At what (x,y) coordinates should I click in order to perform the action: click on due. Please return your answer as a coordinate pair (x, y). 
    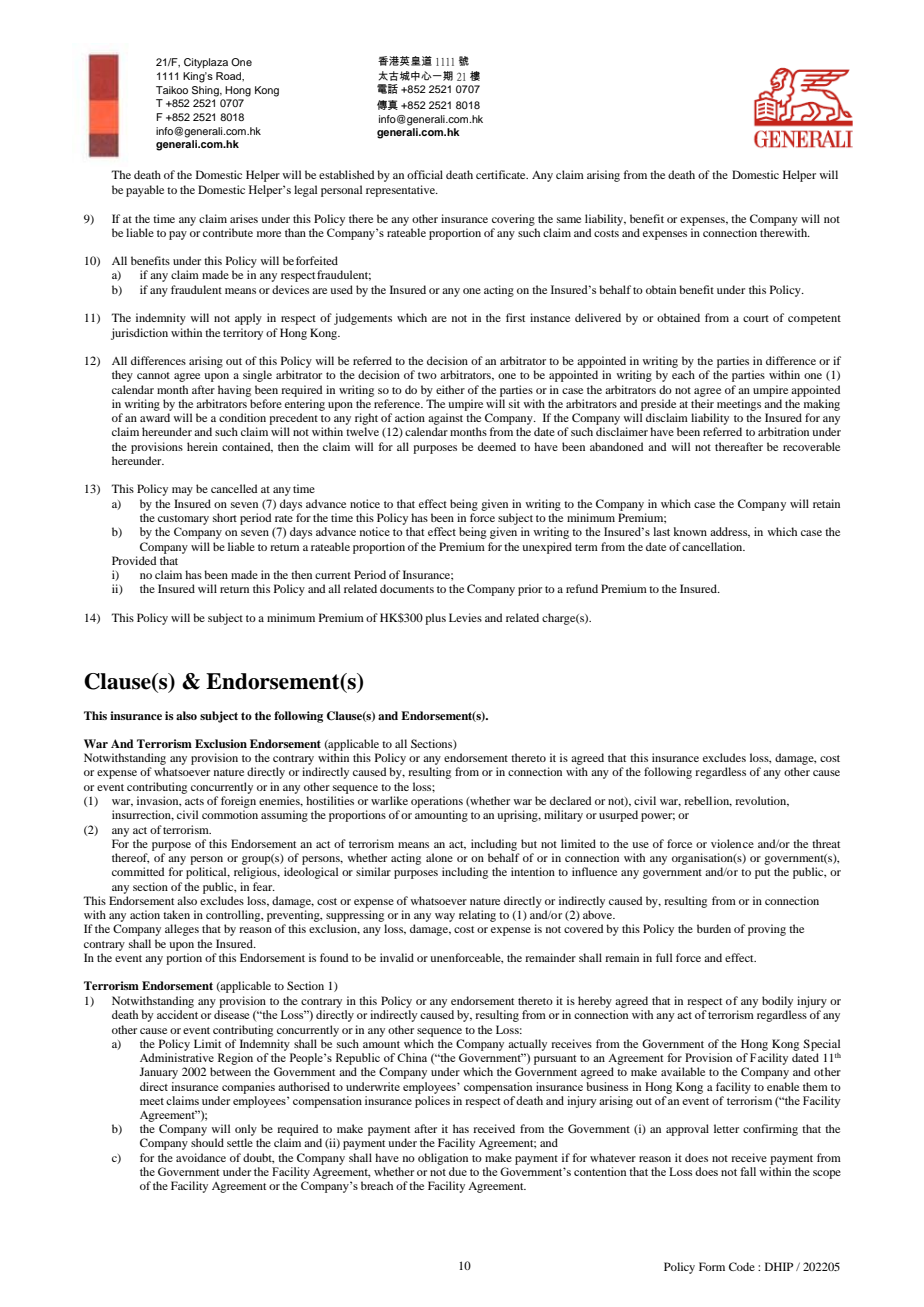
    Looking at the image, I should click on (458, 1171).
